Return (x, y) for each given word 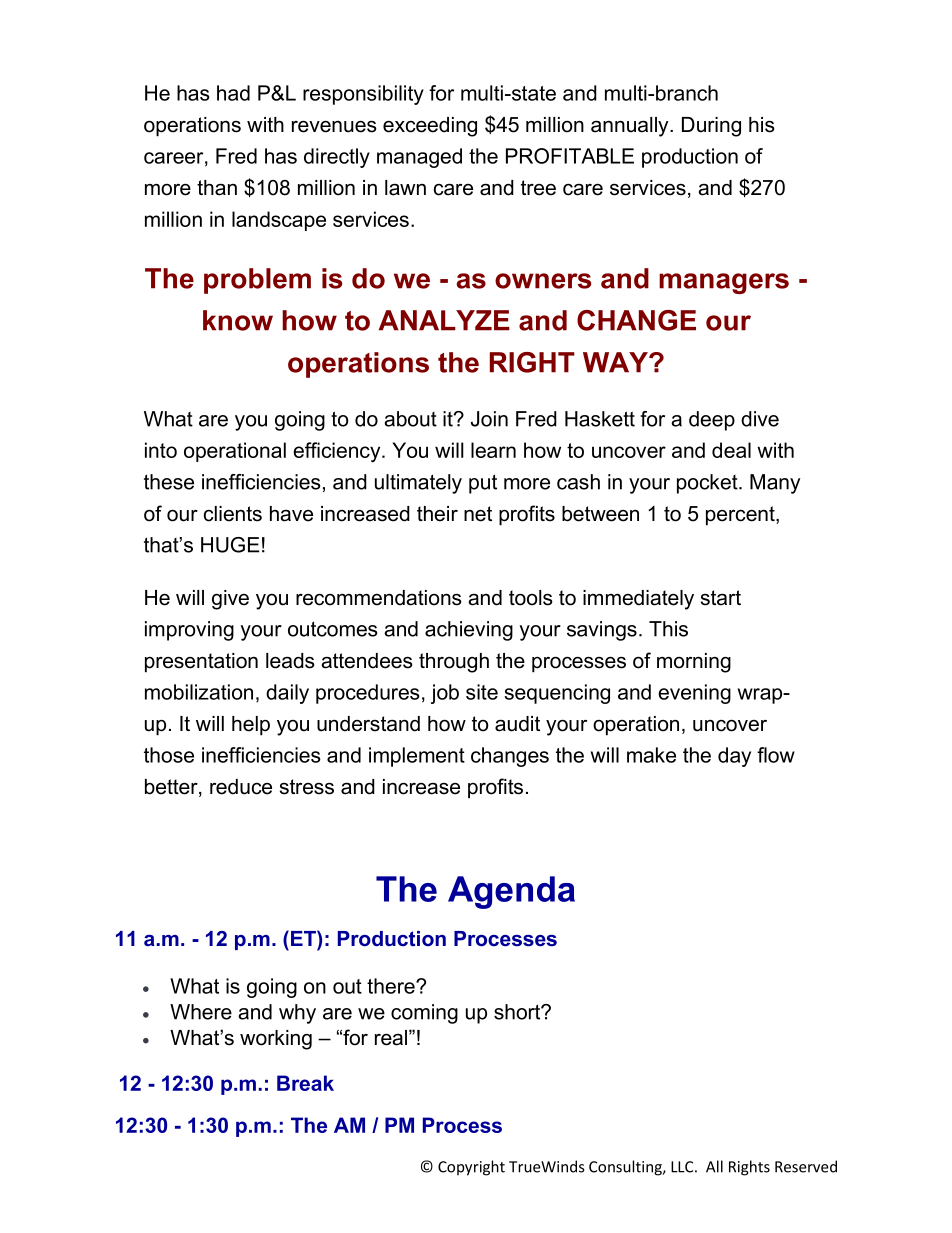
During (711, 127)
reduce (241, 787)
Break (305, 1083)
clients (233, 514)
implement (417, 757)
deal (731, 450)
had (233, 93)
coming (424, 1014)
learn (493, 450)
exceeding (430, 127)
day (734, 757)
